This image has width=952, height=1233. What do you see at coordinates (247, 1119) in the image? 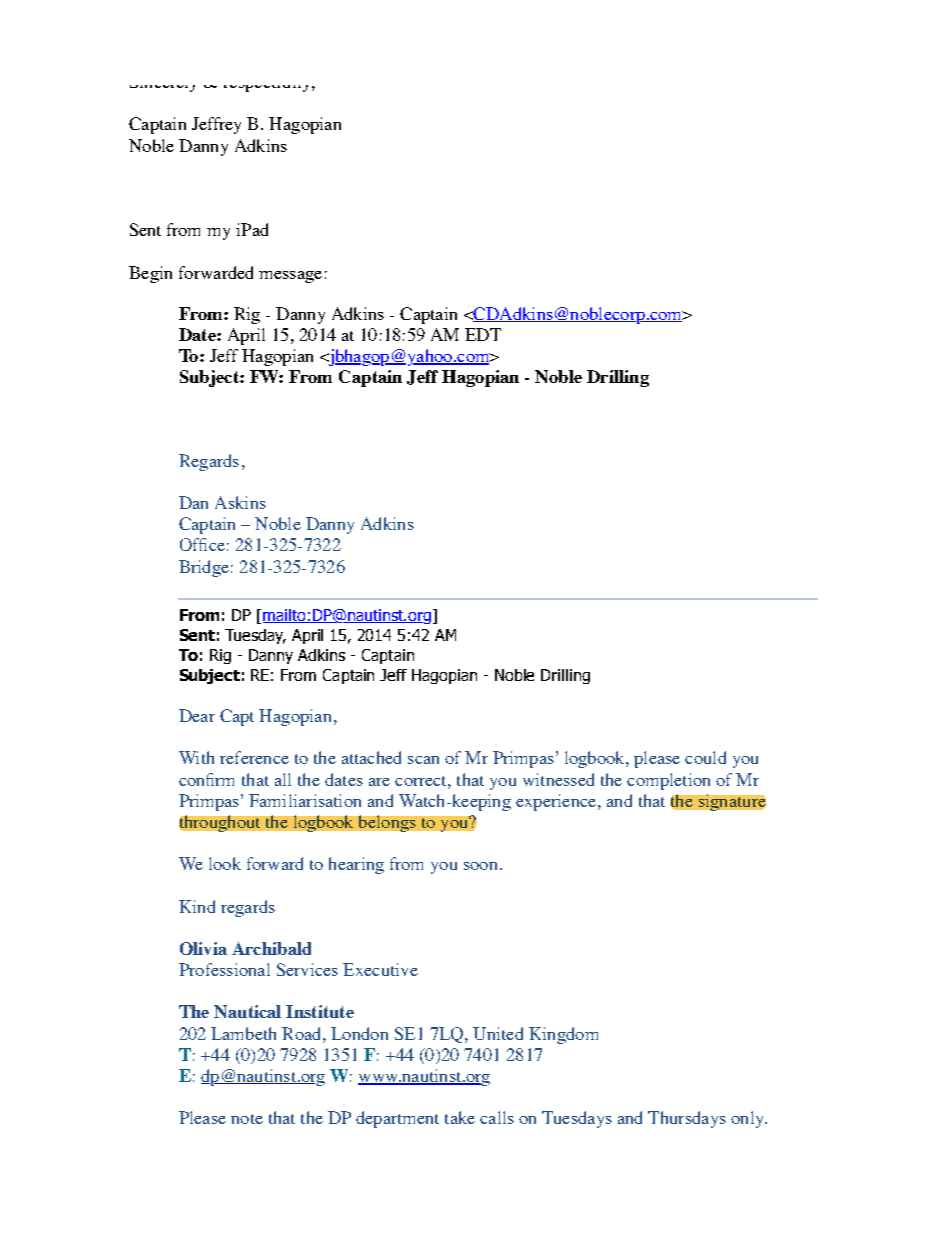
I see `note` at bounding box center [247, 1119].
